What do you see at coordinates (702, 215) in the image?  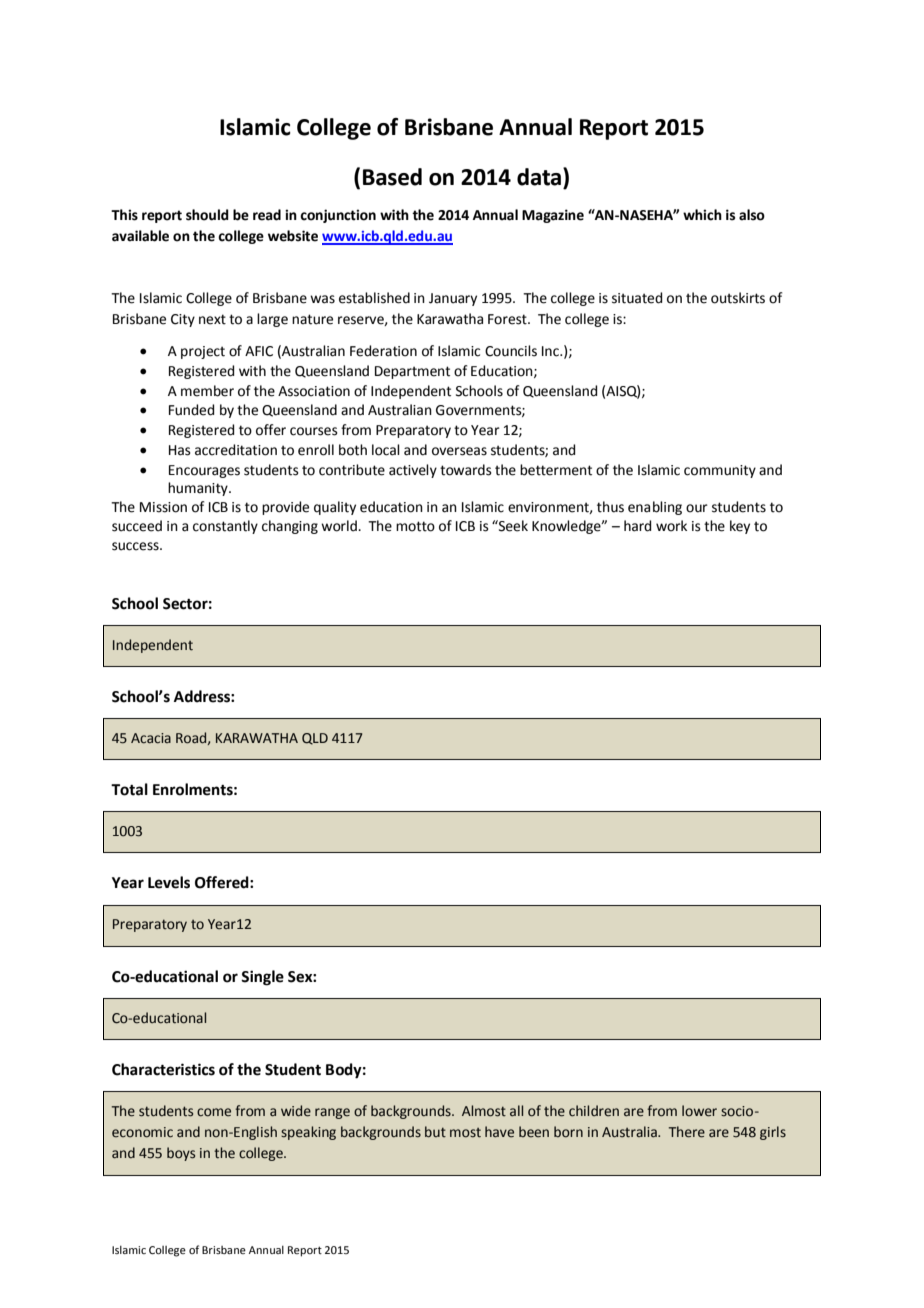 I see `which` at bounding box center [702, 215].
